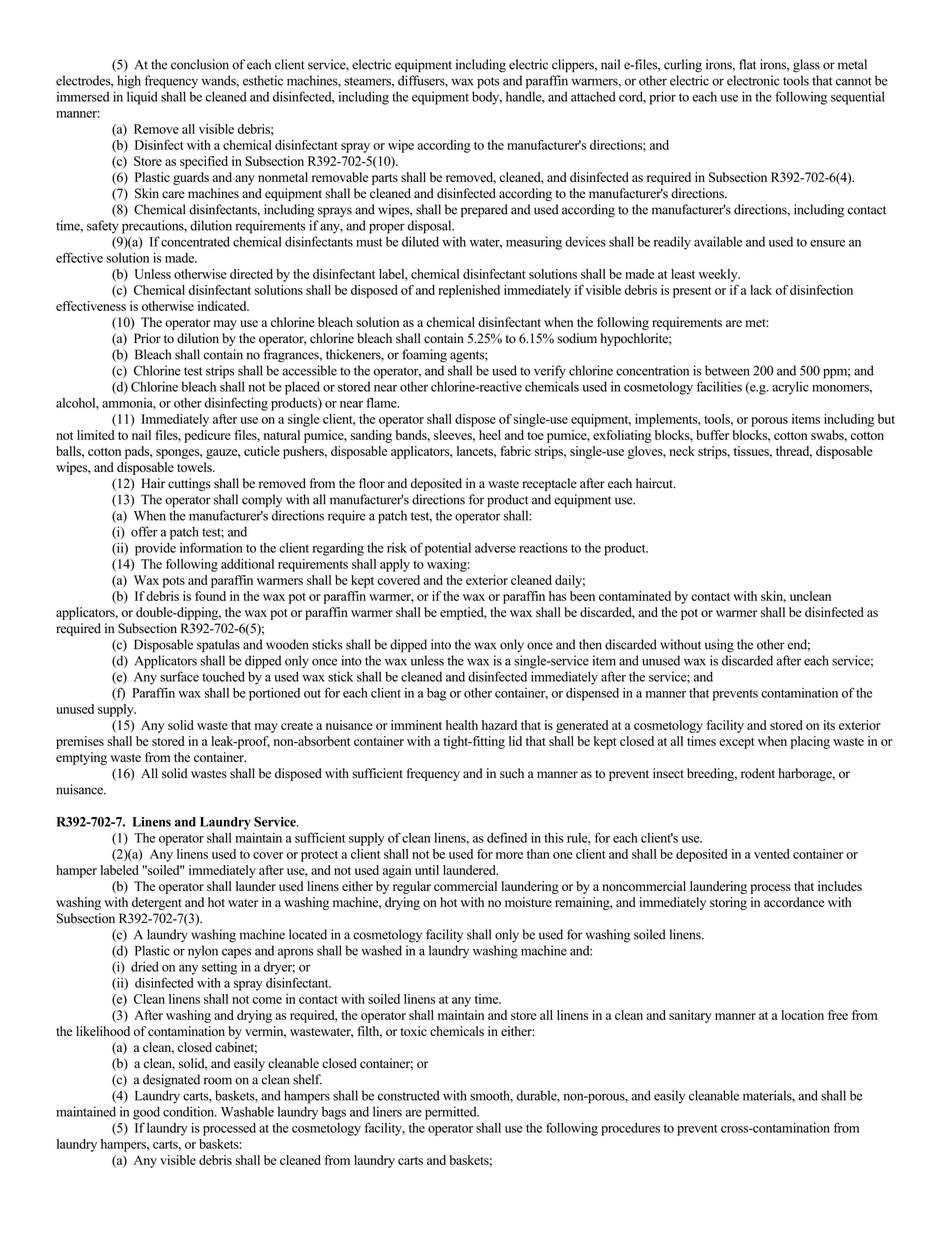 Image resolution: width=952 pixels, height=1233 pixels. I want to click on defined, so click(507, 837).
